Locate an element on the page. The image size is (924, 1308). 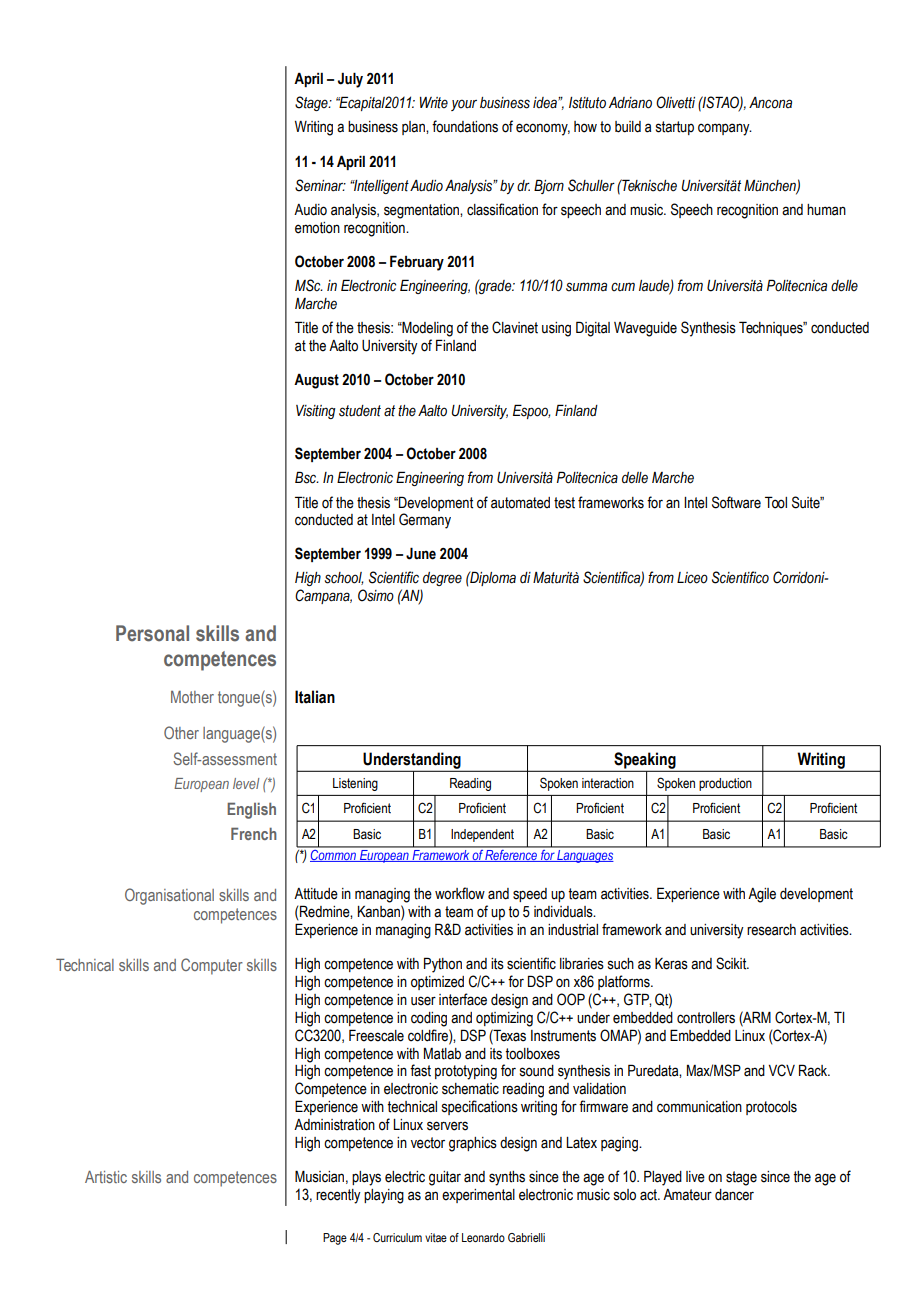
production is located at coordinates (725, 784).
